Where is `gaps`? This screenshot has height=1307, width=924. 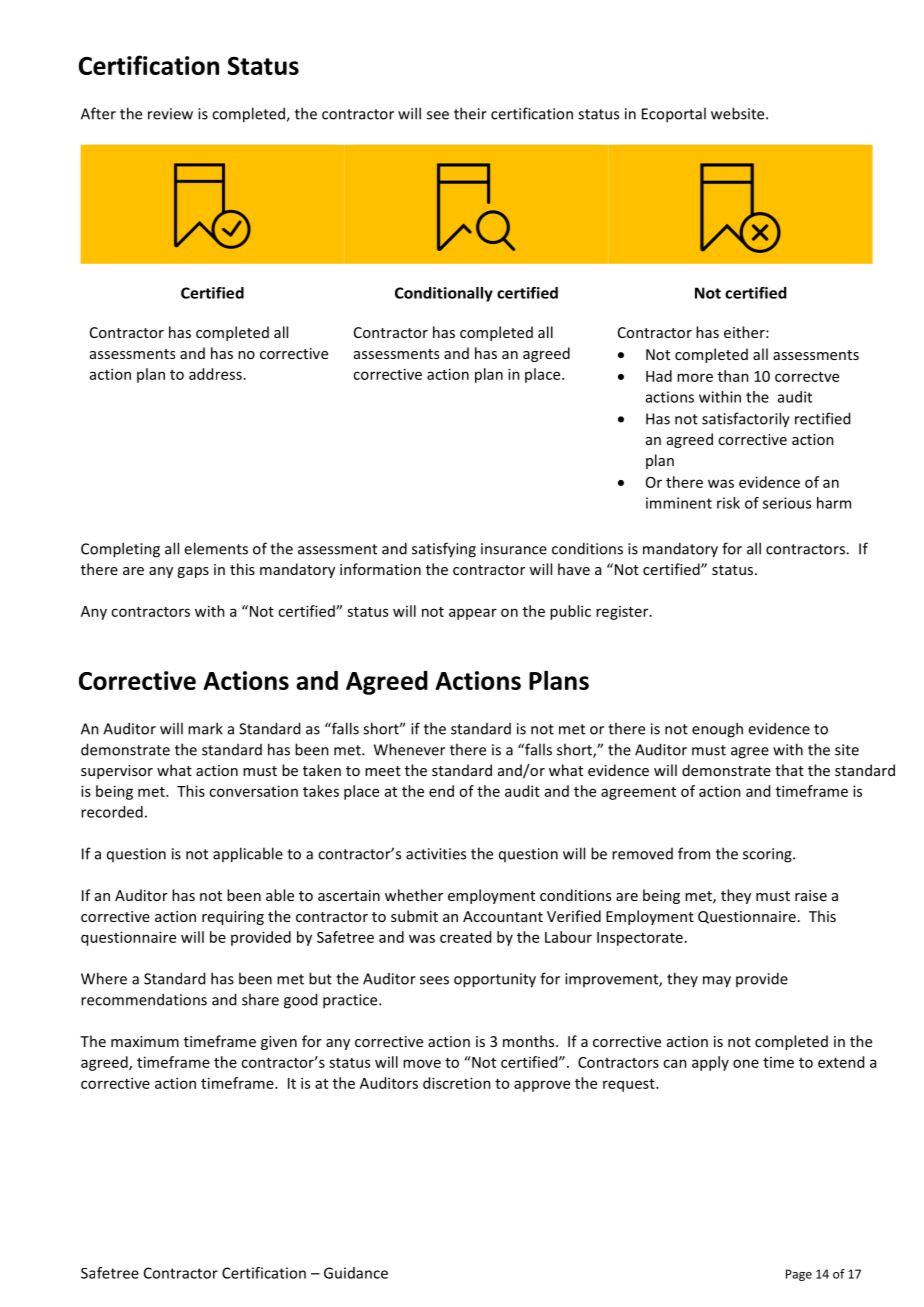
gaps is located at coordinates (193, 572).
